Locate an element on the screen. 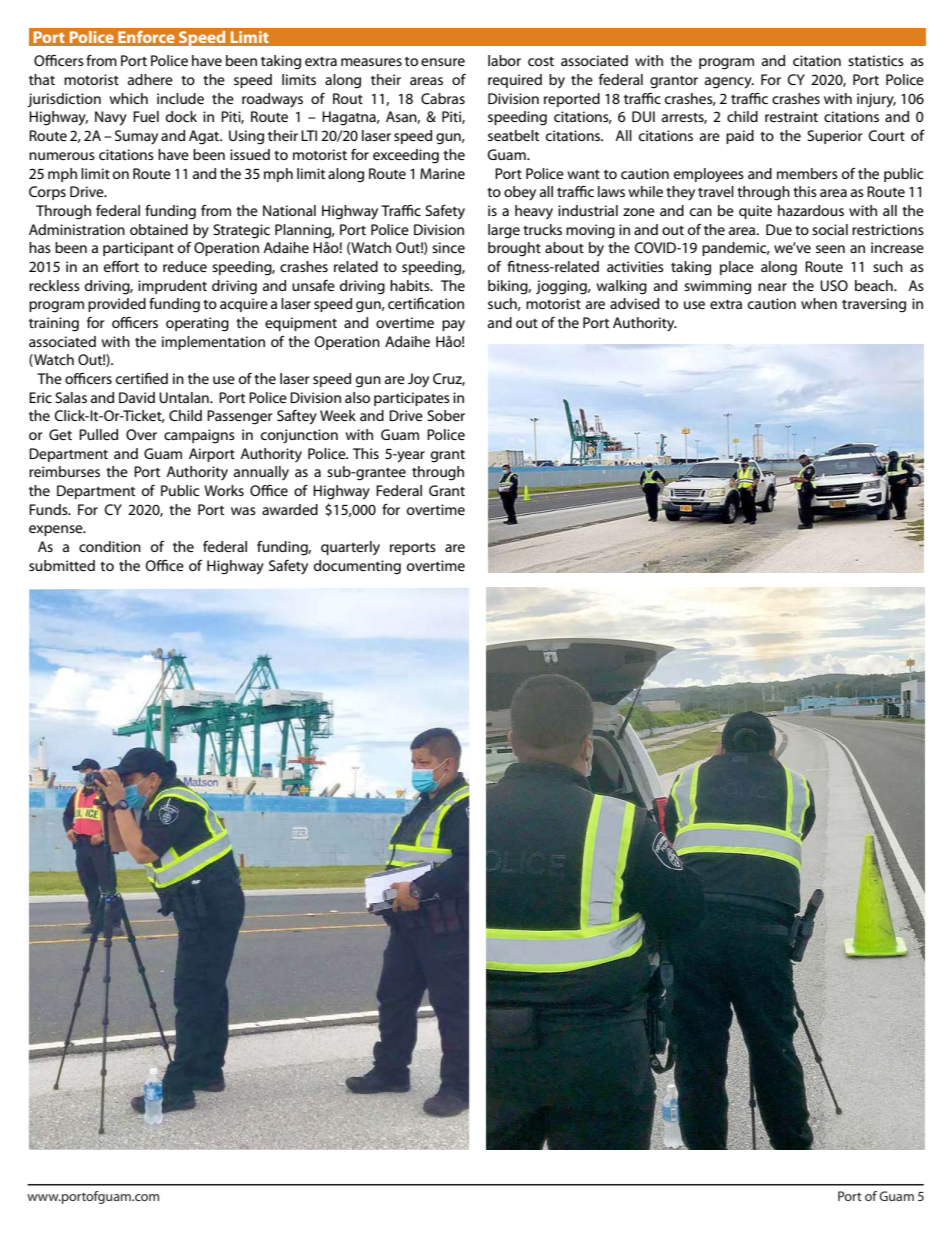 The width and height of the screenshot is (952, 1233). large is located at coordinates (504, 231).
